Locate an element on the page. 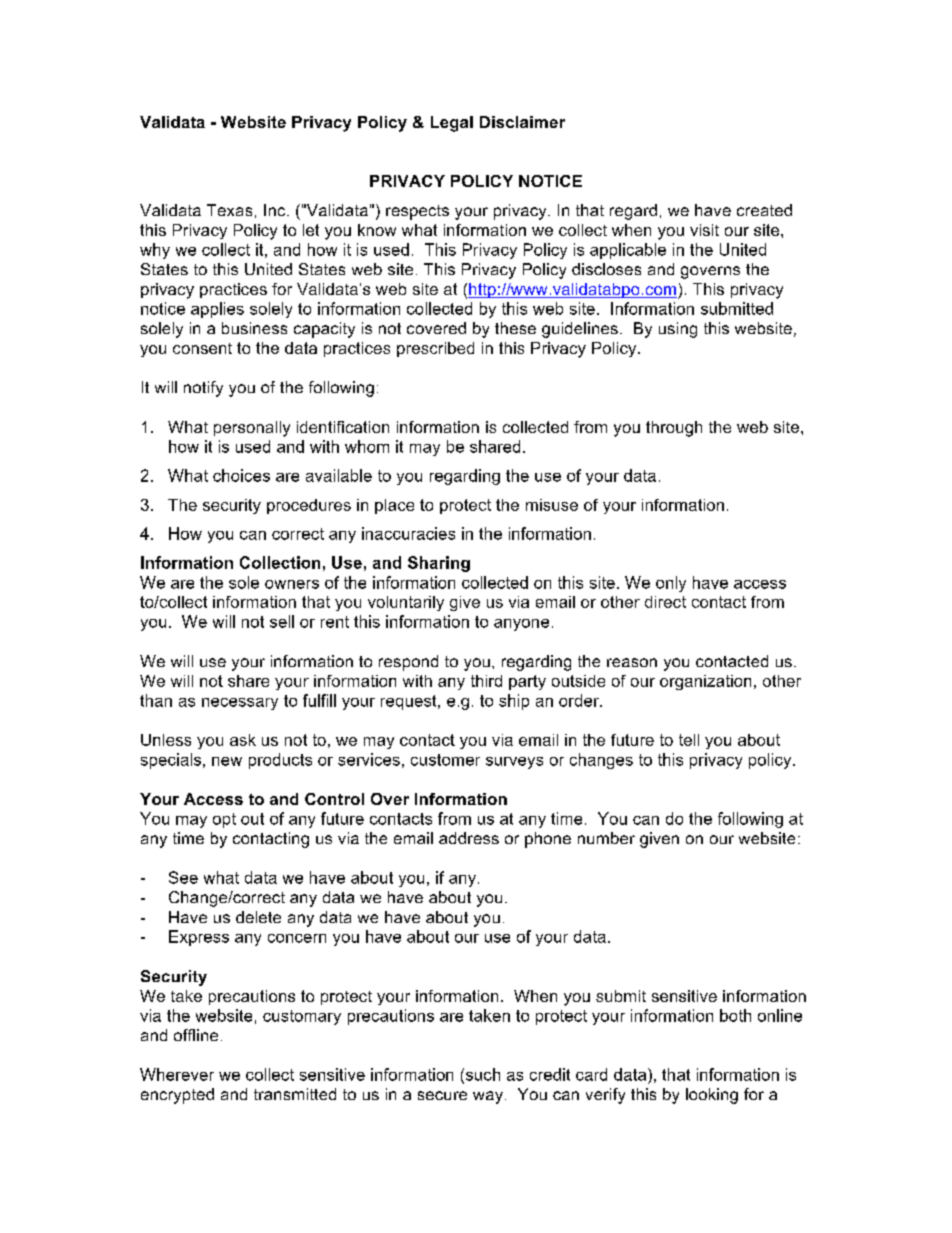 The image size is (952, 1233). business is located at coordinates (254, 328).
